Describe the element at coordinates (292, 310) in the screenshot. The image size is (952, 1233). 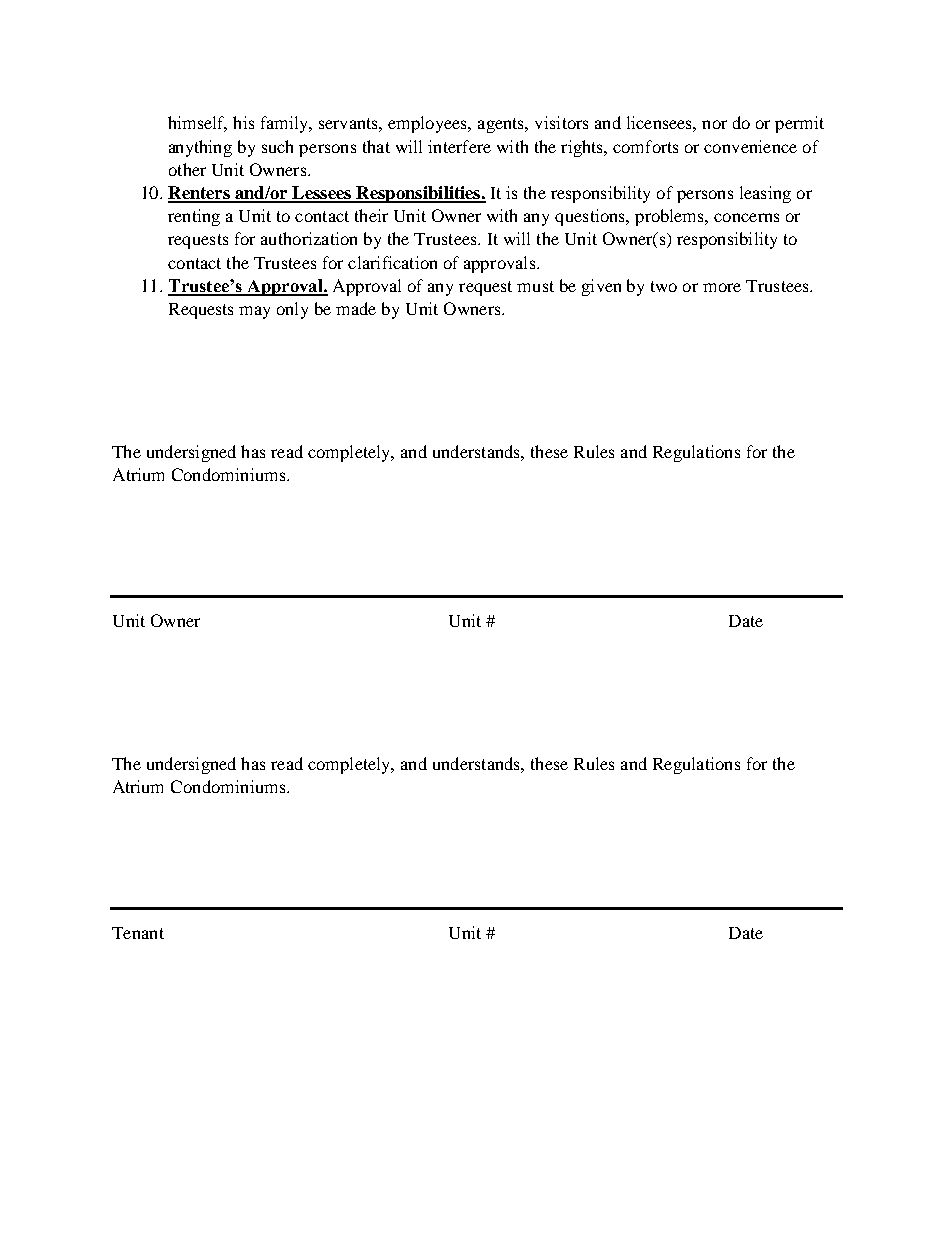
I see `only` at that location.
